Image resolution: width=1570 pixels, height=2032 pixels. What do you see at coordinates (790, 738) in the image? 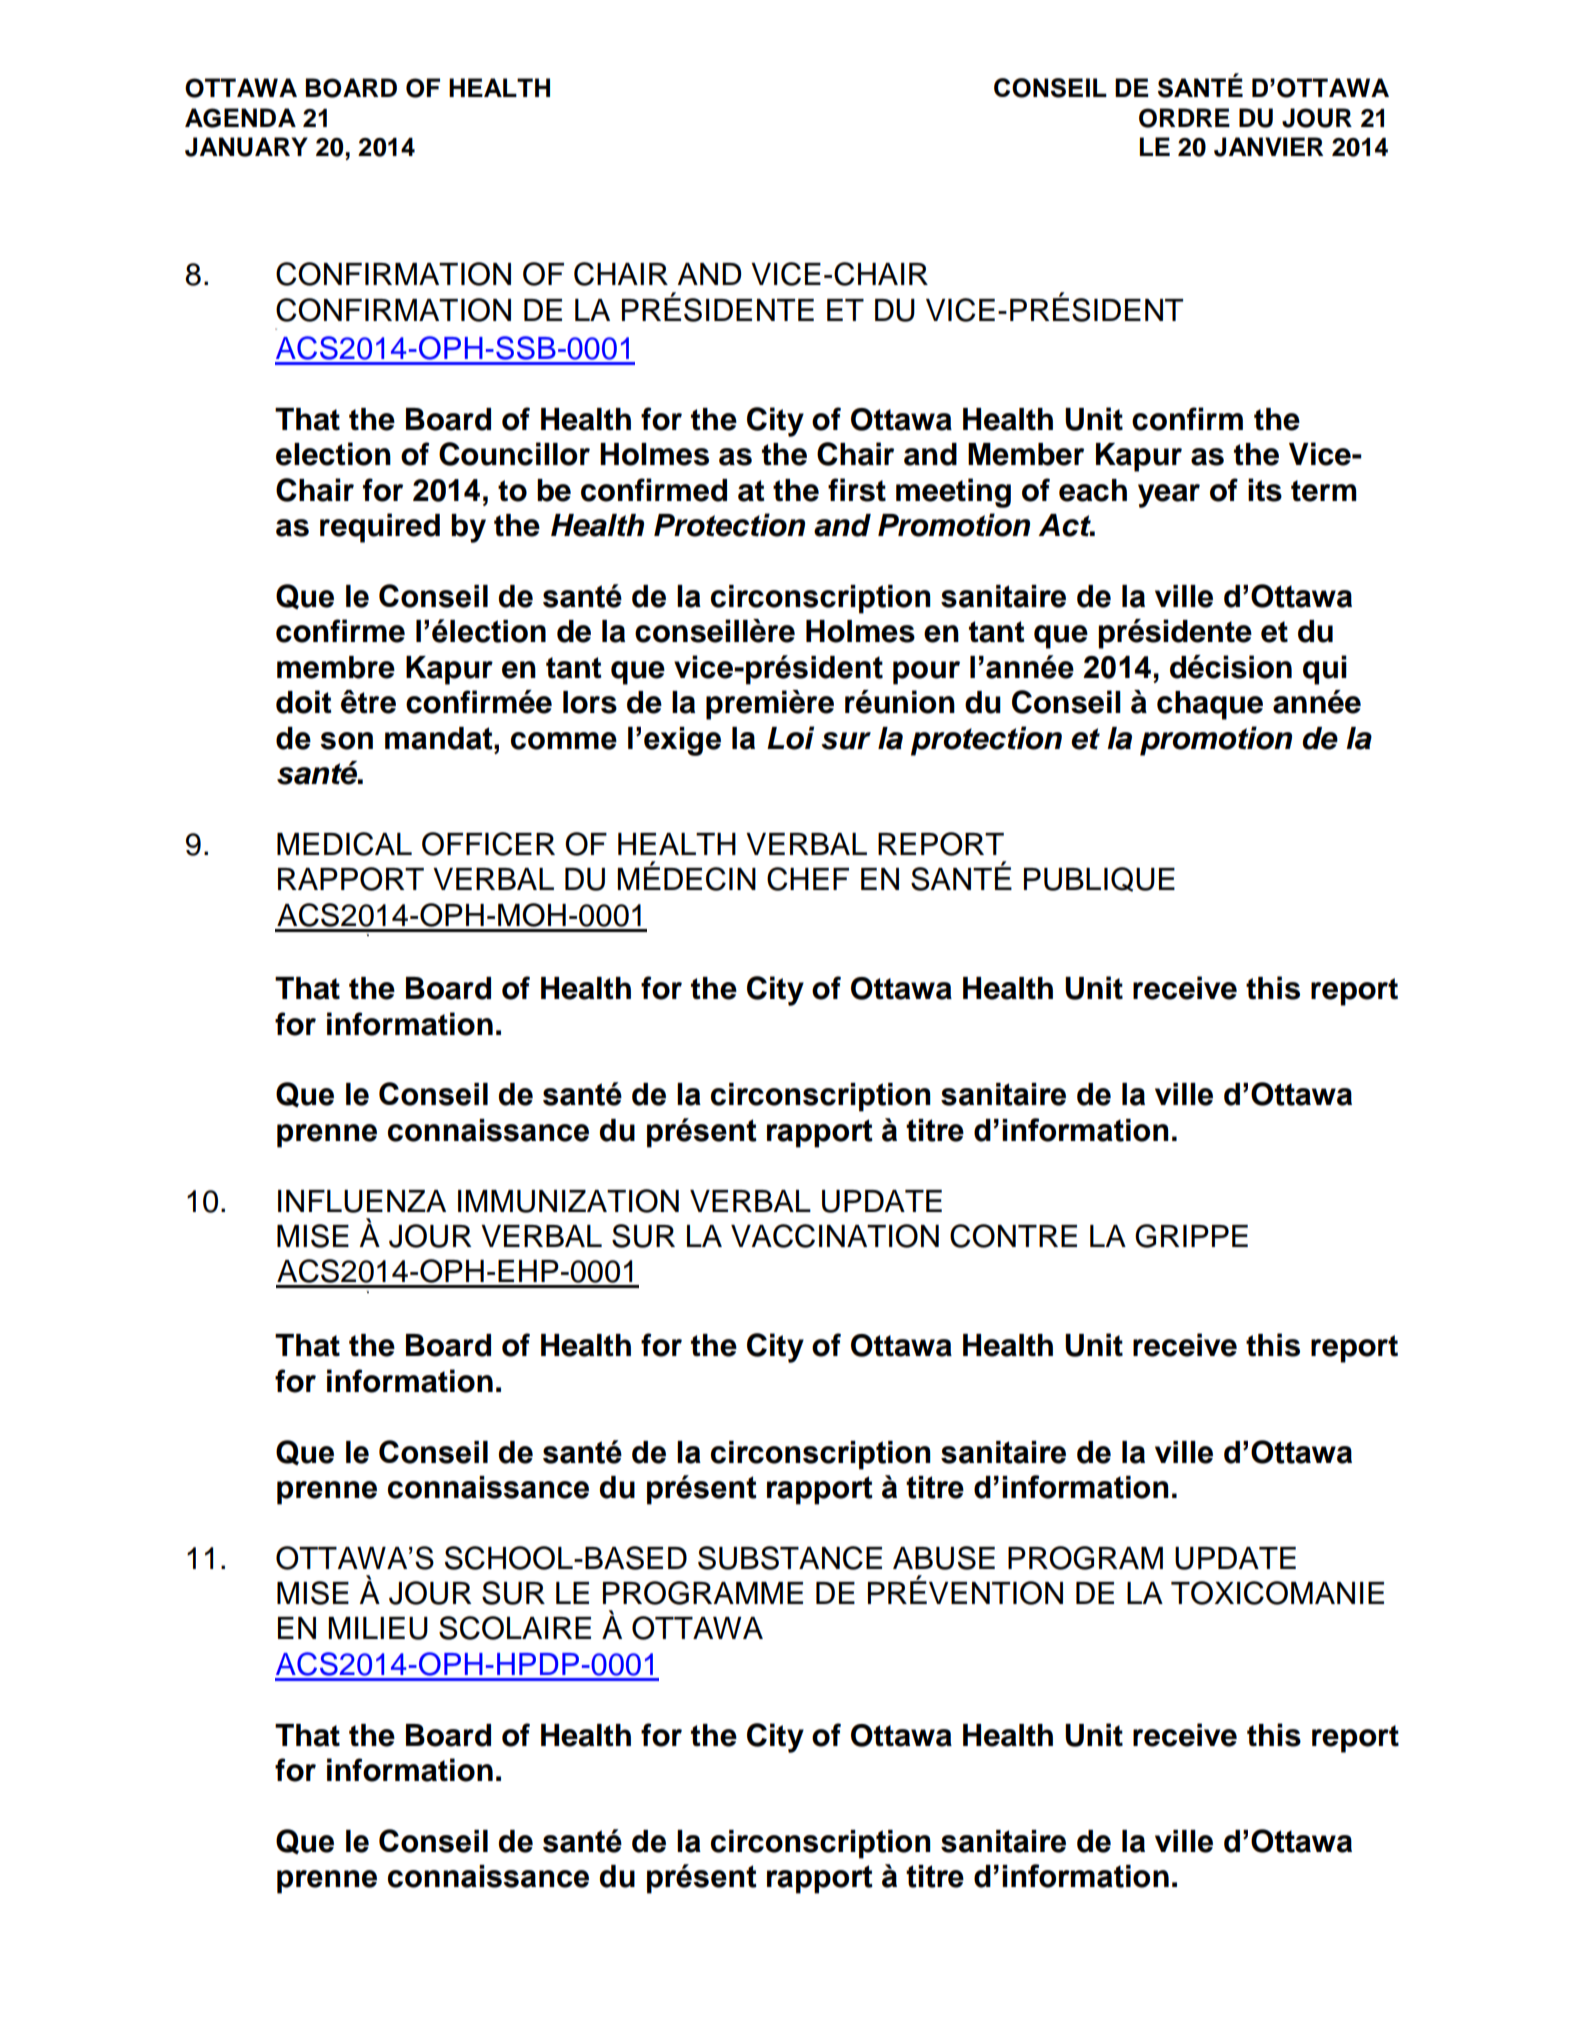
I see `Loi` at bounding box center [790, 738].
